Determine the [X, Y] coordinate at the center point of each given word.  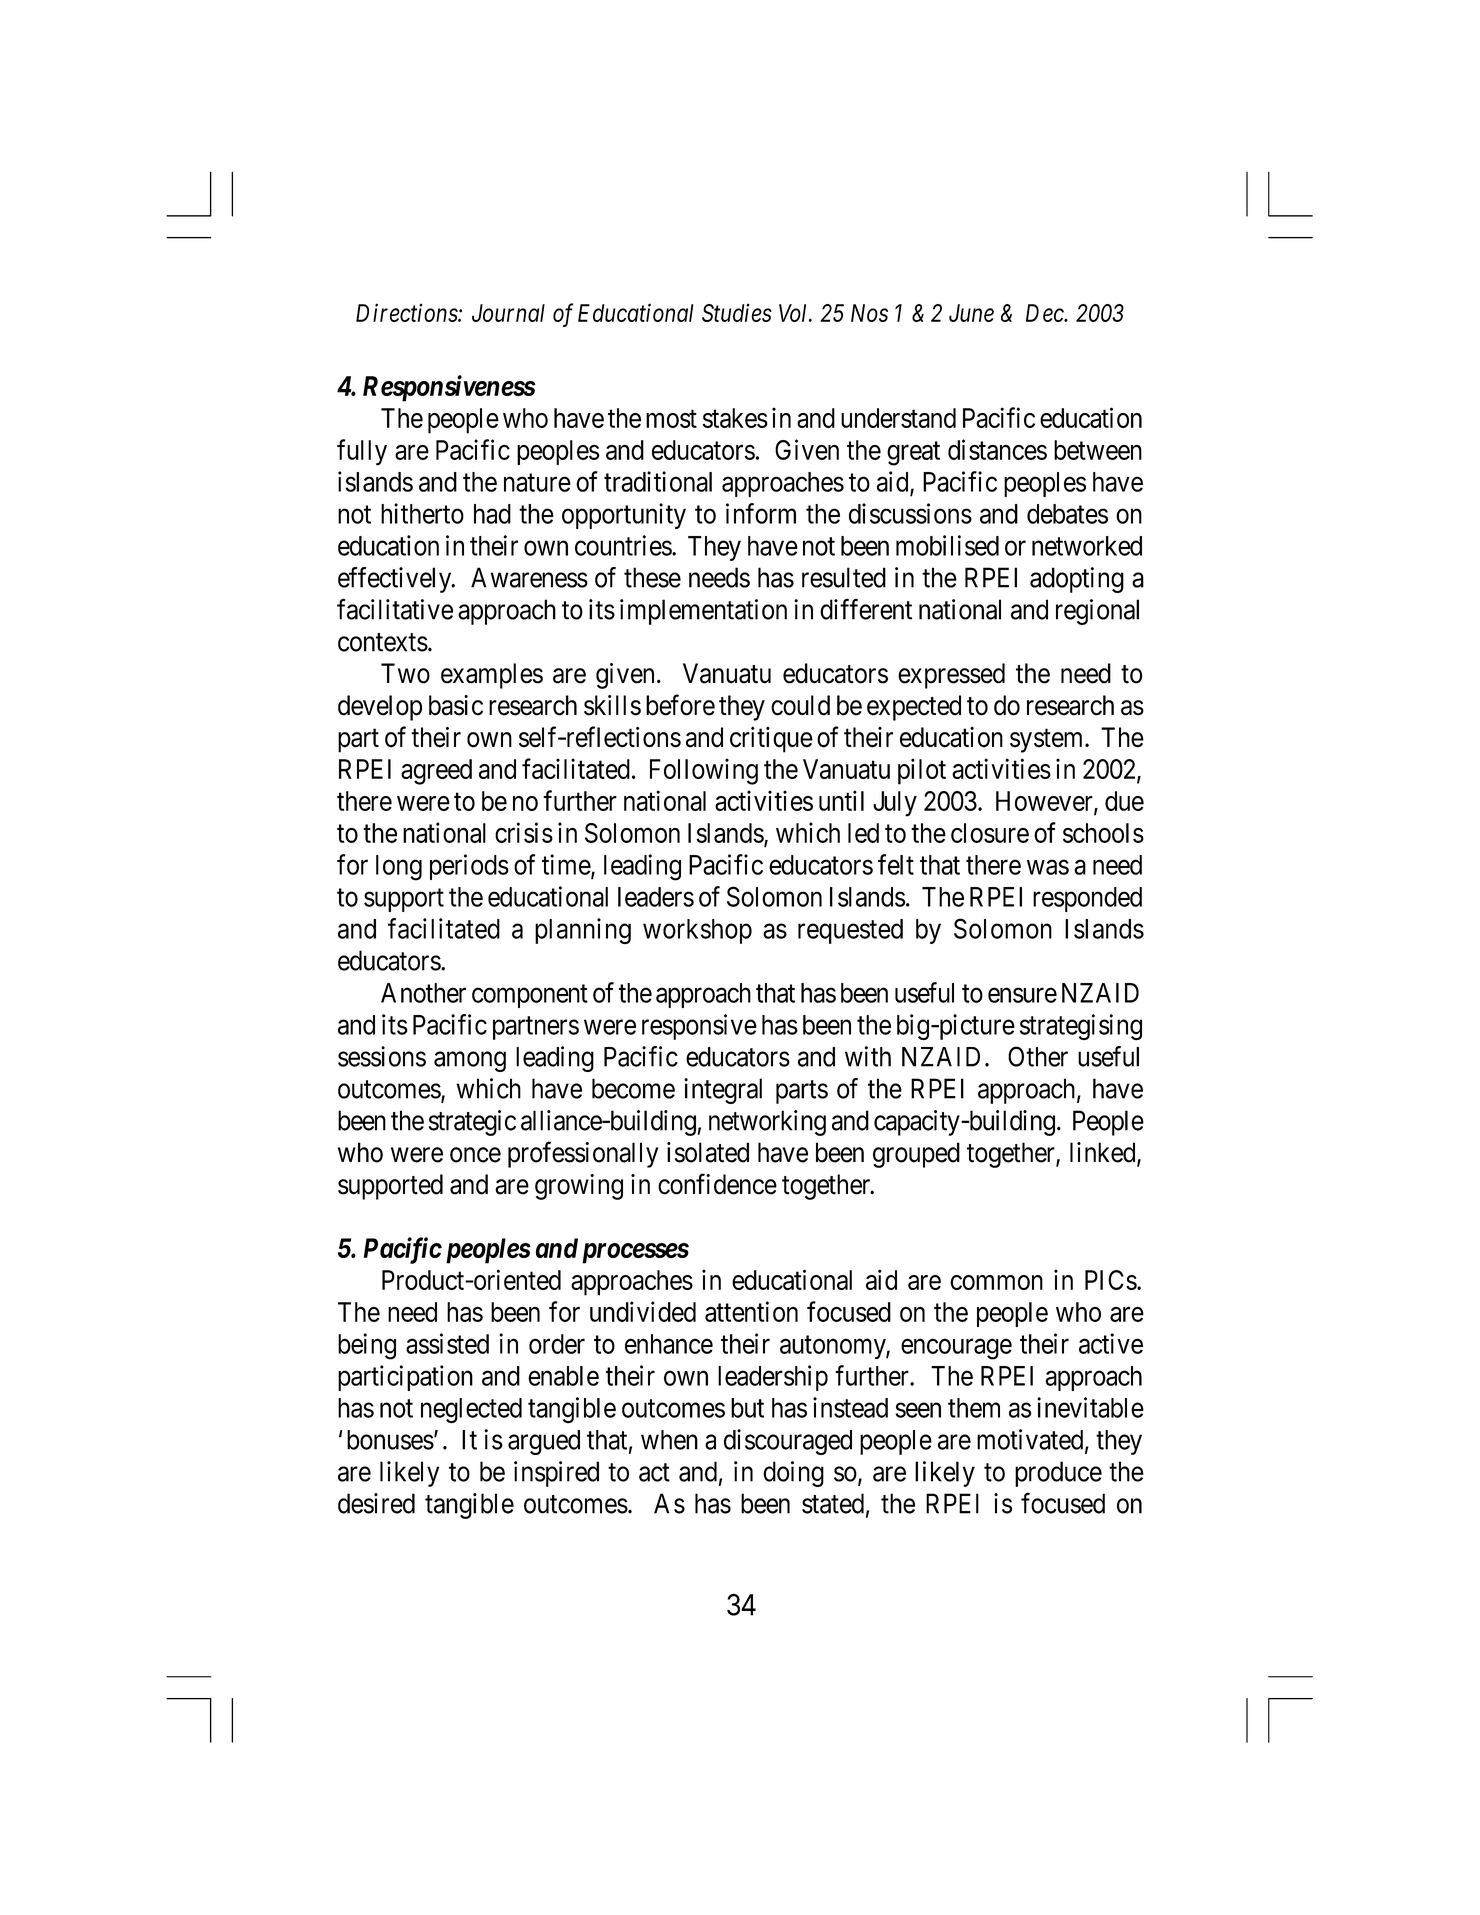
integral [723, 1091]
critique [771, 739]
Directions [407, 313]
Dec [1046, 313]
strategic [472, 1123]
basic [456, 705]
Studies [737, 312]
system [1048, 741]
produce [1058, 1474]
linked [1104, 1153]
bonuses [390, 1440]
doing [793, 1474]
